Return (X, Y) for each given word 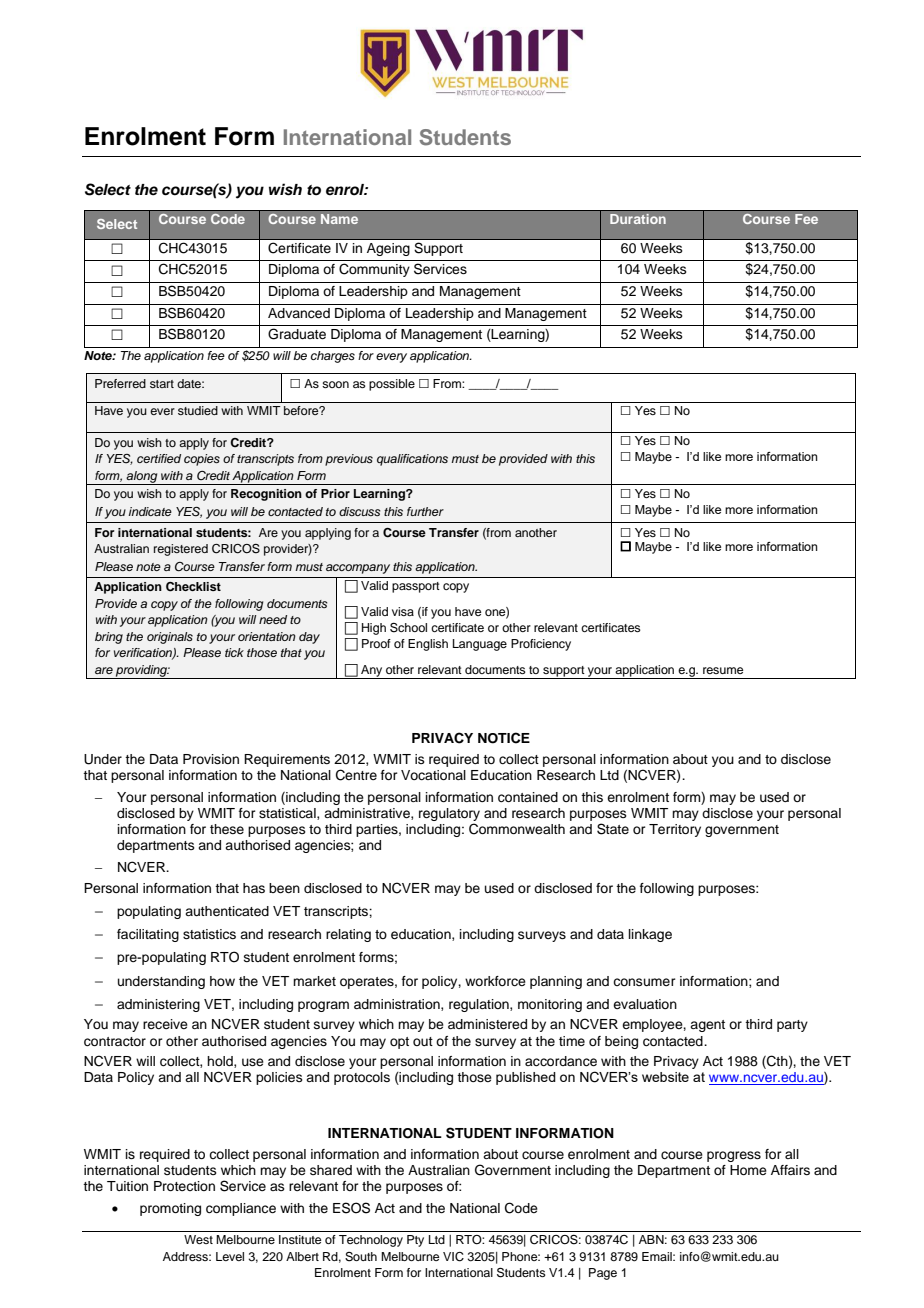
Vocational (433, 775)
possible (392, 385)
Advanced (299, 313)
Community (374, 270)
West (198, 1239)
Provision (211, 759)
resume (723, 670)
